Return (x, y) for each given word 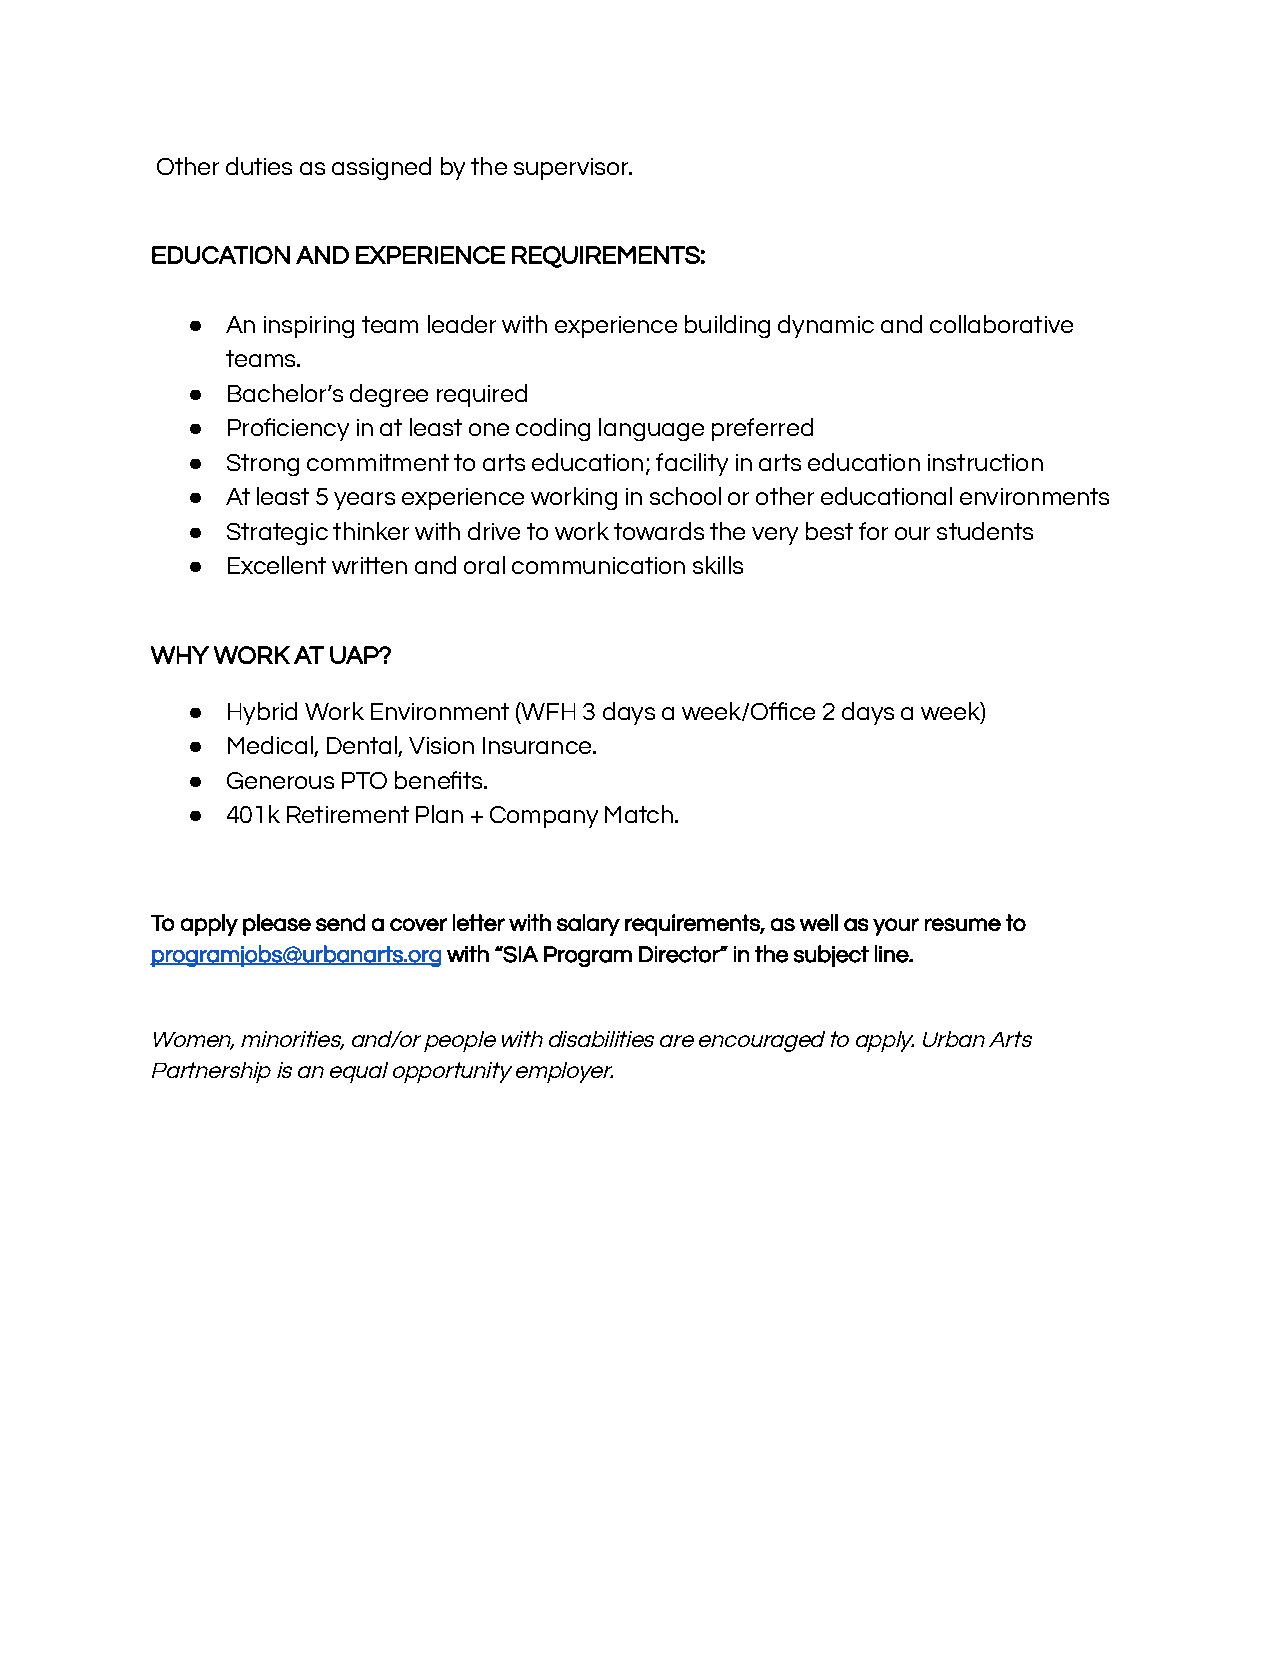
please (277, 925)
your (896, 927)
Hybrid (262, 713)
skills (718, 565)
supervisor (572, 169)
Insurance (538, 745)
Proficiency (288, 429)
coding (553, 429)
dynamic (826, 326)
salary (588, 925)
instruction (985, 462)
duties (259, 166)
